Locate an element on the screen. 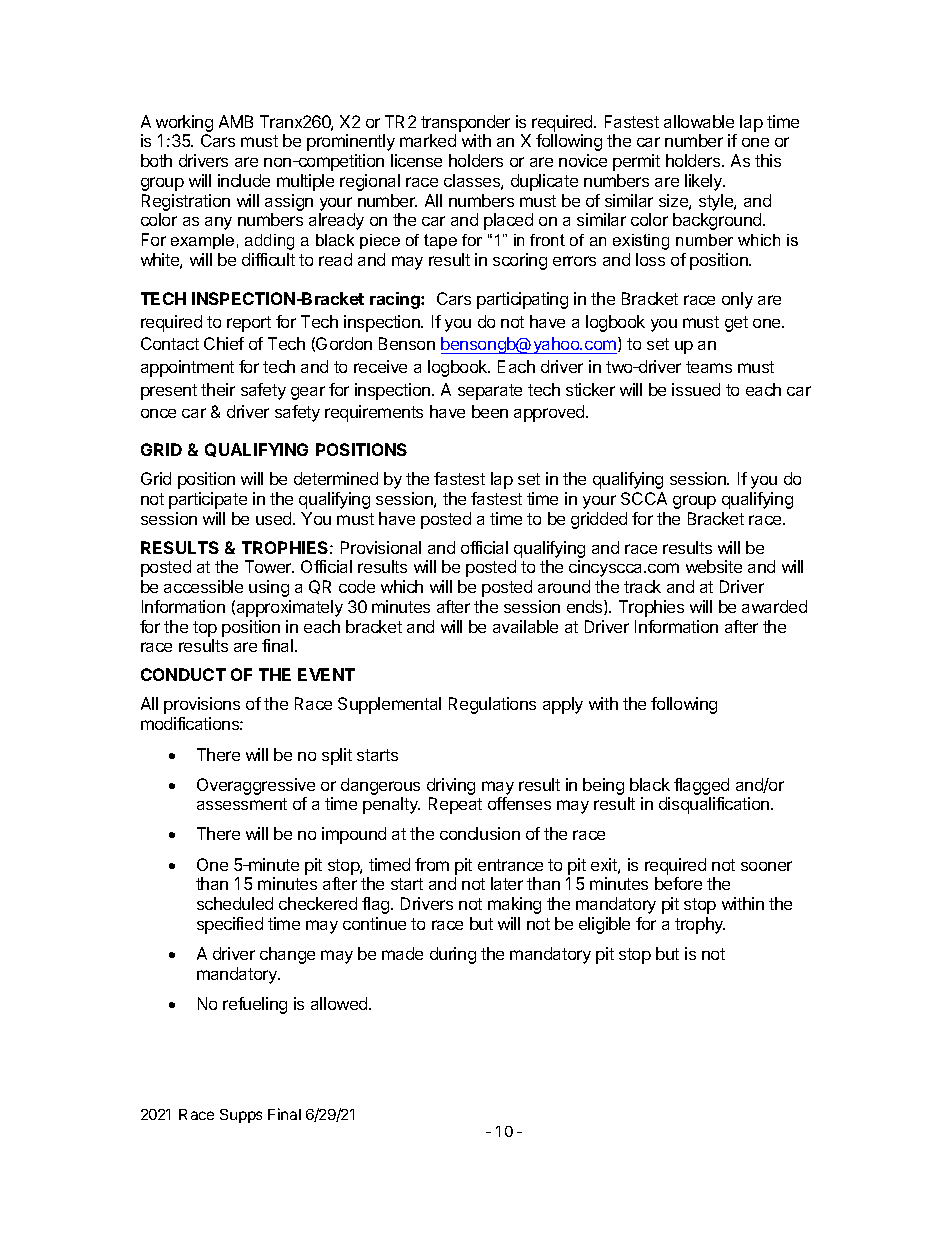 The width and height of the screenshot is (952, 1233). trophy is located at coordinates (700, 925).
